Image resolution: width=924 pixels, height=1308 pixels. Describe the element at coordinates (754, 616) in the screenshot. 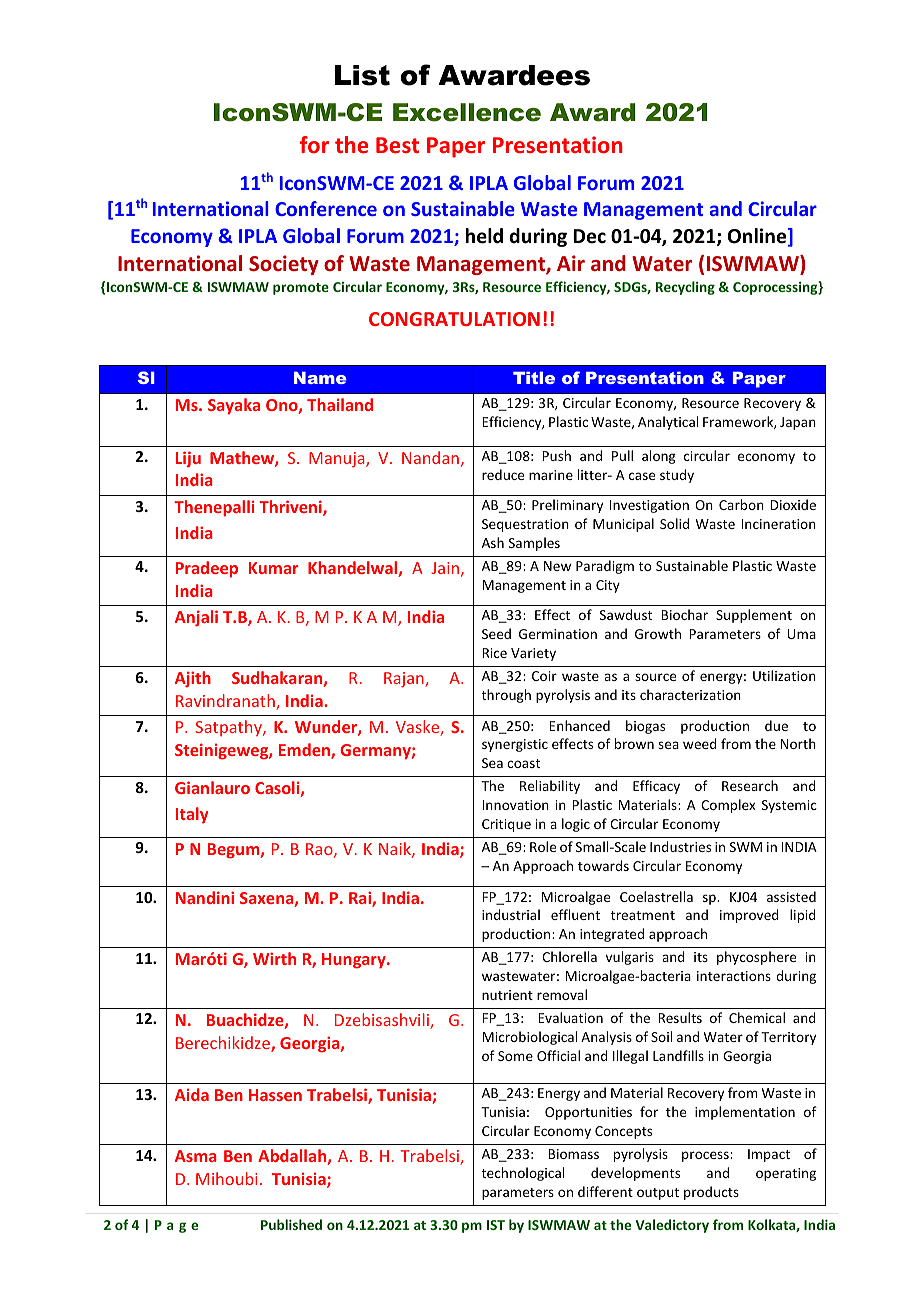

I see `Supplement` at that location.
